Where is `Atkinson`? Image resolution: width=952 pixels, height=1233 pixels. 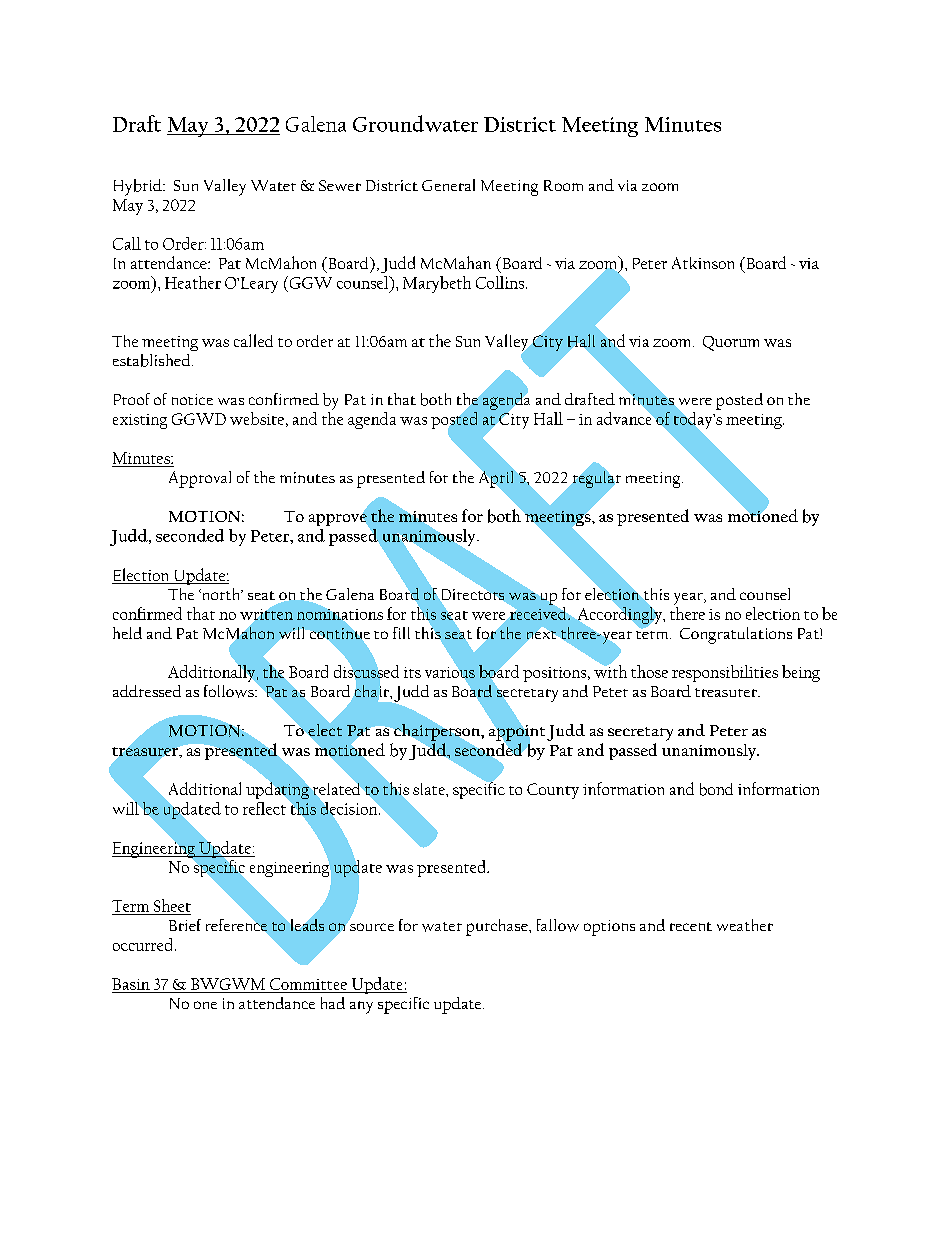 Atkinson is located at coordinates (703, 263).
